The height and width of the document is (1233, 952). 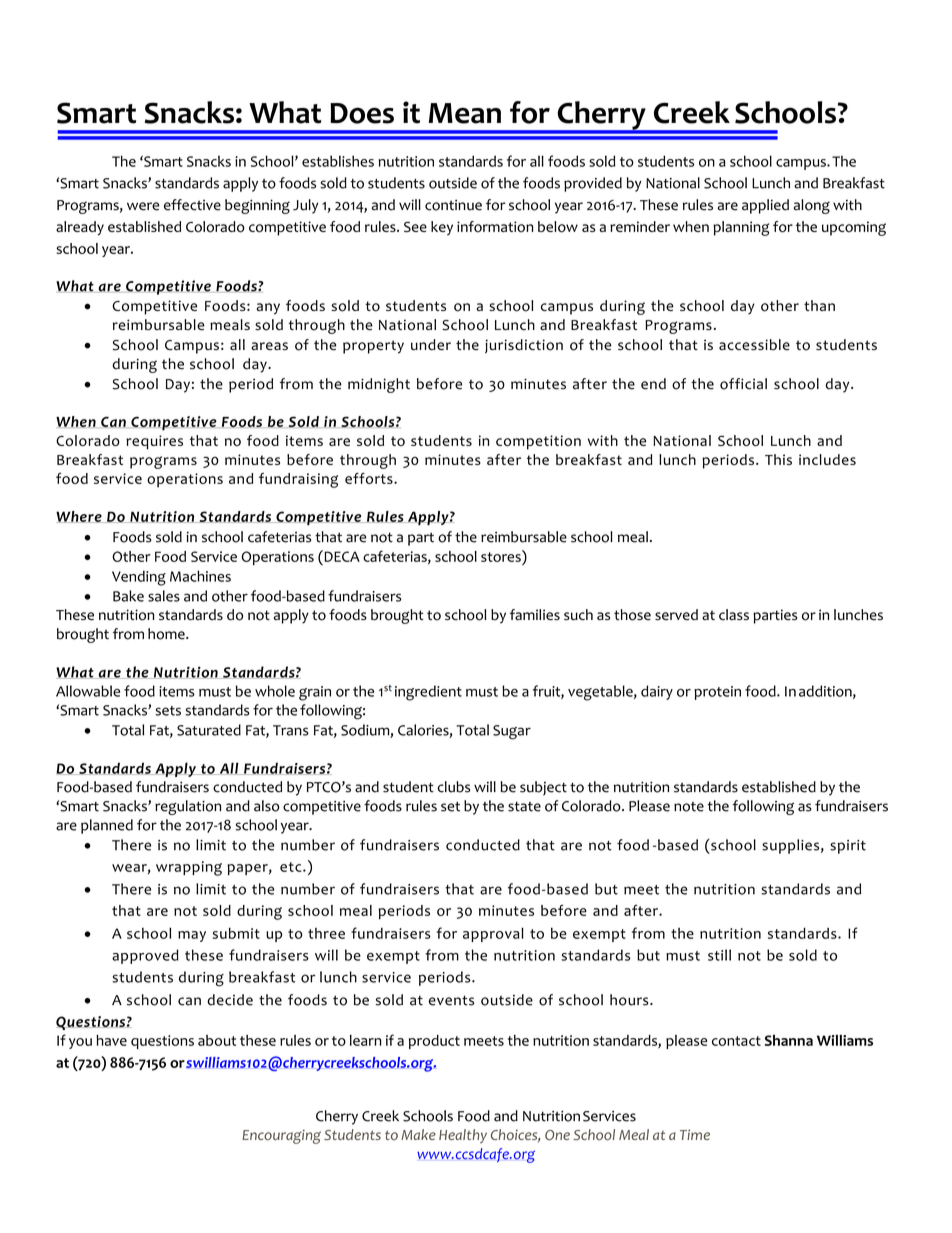 I want to click on competition, so click(x=538, y=442).
